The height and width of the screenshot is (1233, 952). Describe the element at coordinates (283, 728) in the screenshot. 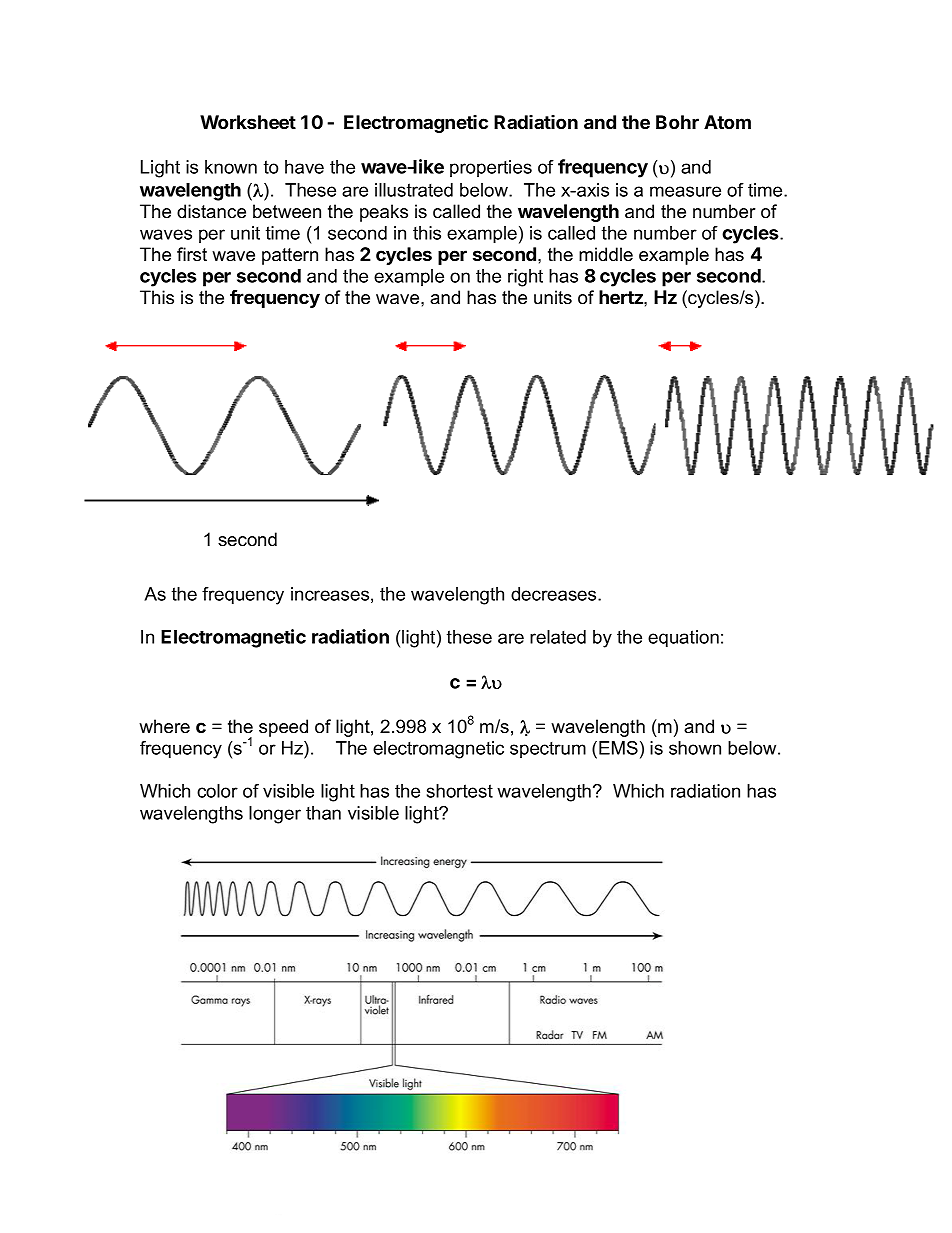

I see `speed` at that location.
